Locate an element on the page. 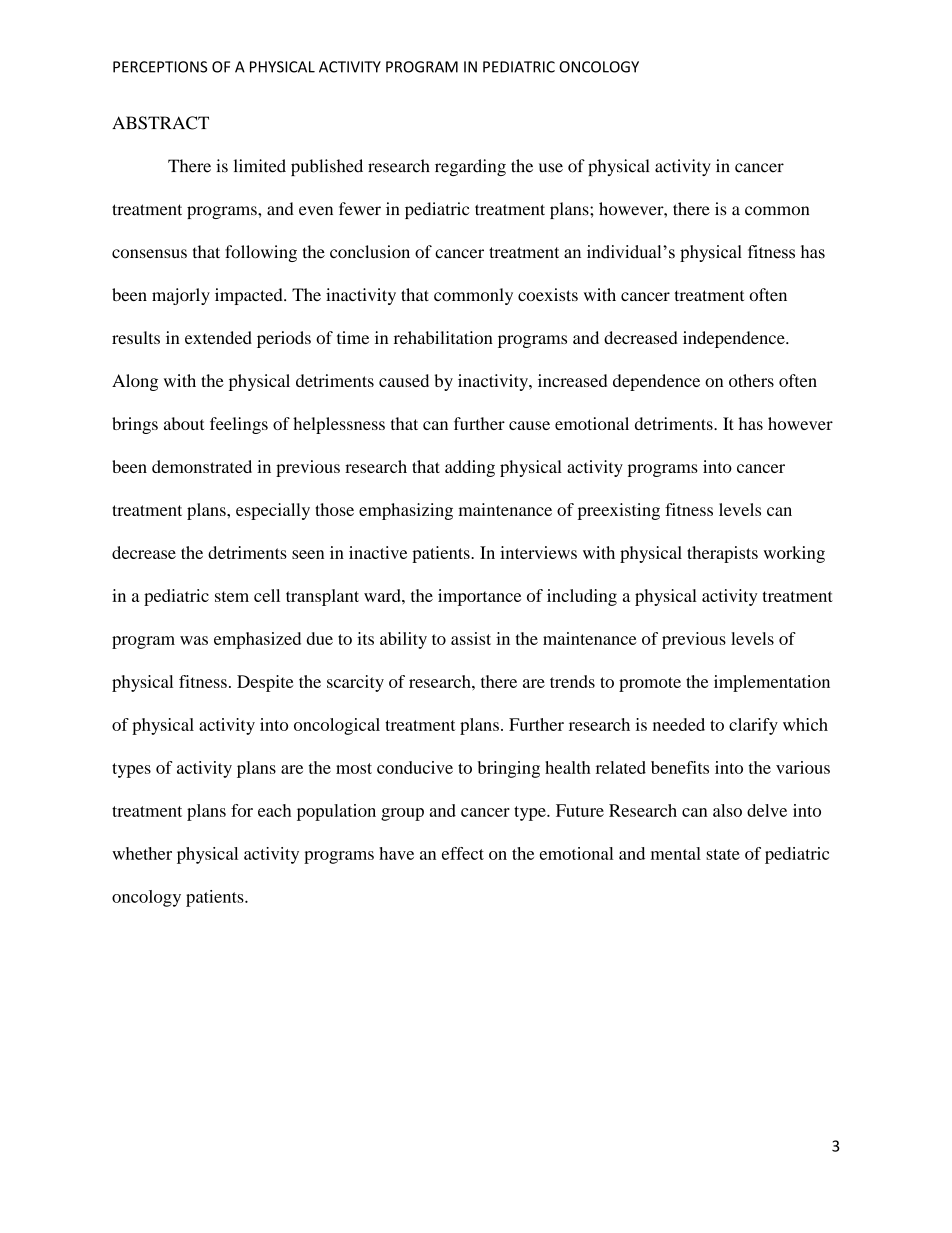 Image resolution: width=952 pixels, height=1233 pixels. coexists is located at coordinates (548, 294).
